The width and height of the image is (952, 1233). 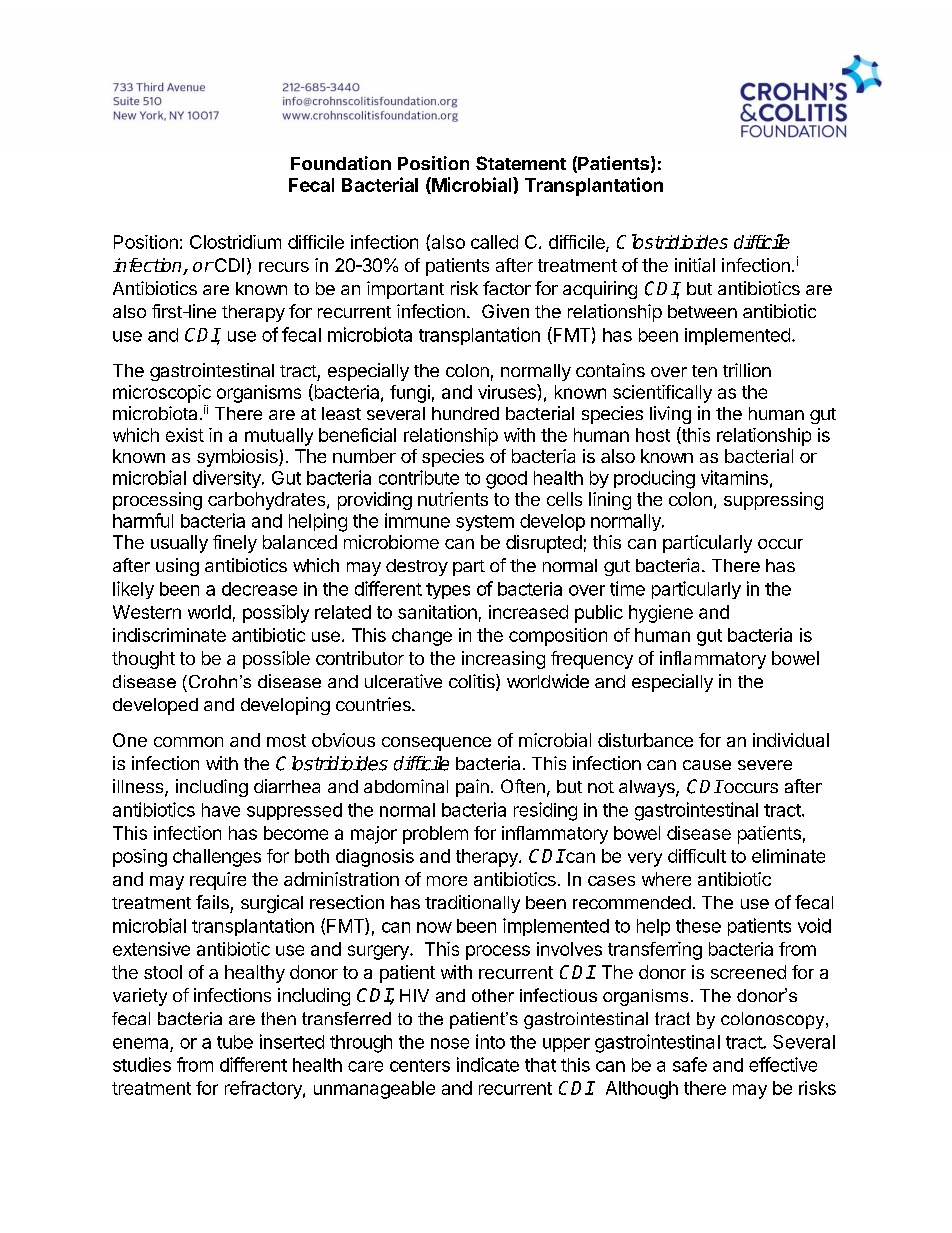 I want to click on initial, so click(x=695, y=265).
